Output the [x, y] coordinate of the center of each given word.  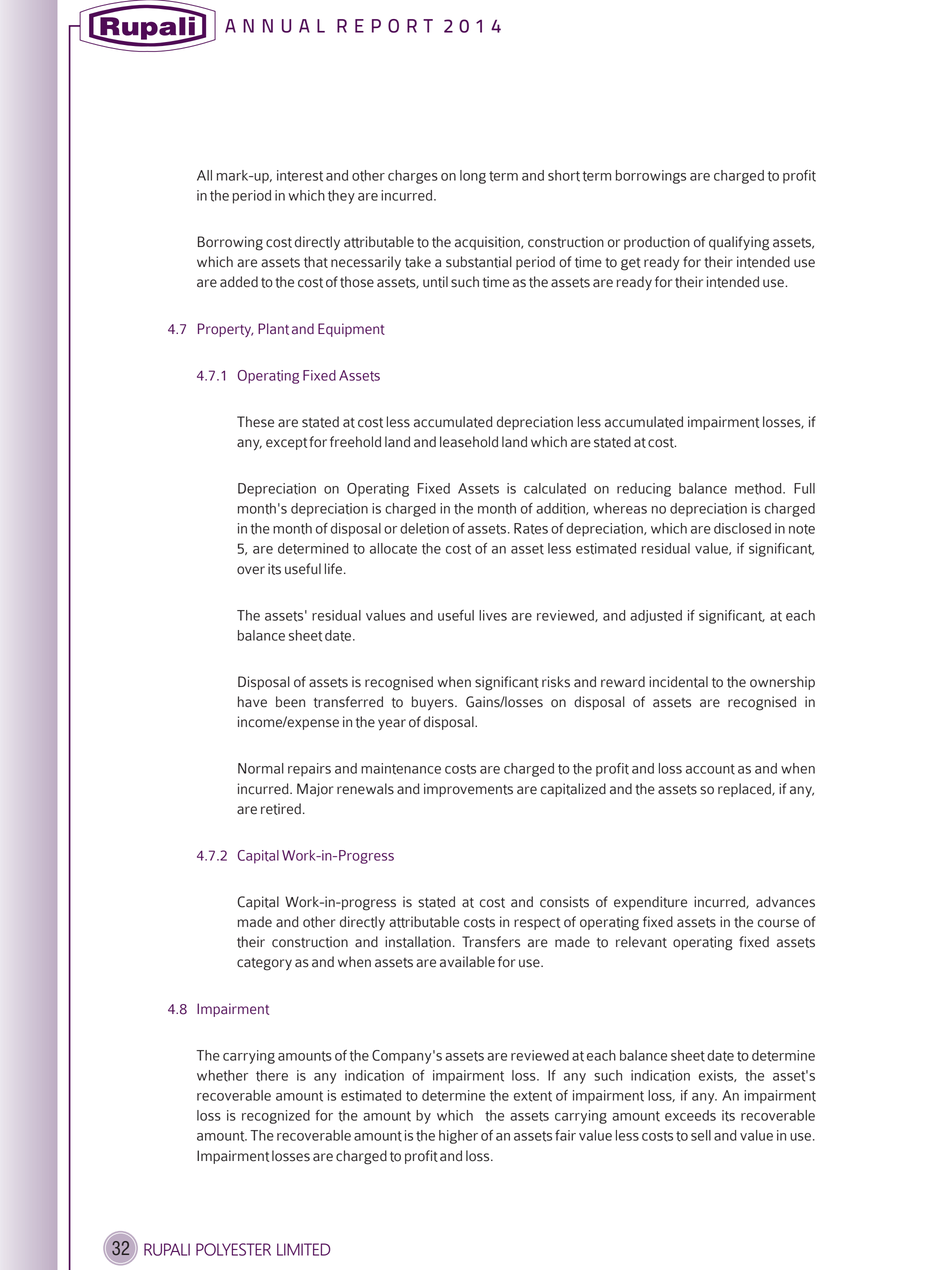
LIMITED [303, 1249]
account [710, 769]
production [657, 243]
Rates [531, 529]
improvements [468, 790]
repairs [309, 770]
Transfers [491, 942]
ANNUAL [275, 26]
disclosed [742, 528]
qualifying [739, 243]
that [316, 262]
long [473, 177]
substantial [479, 262]
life [333, 569]
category [264, 964]
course [778, 923]
